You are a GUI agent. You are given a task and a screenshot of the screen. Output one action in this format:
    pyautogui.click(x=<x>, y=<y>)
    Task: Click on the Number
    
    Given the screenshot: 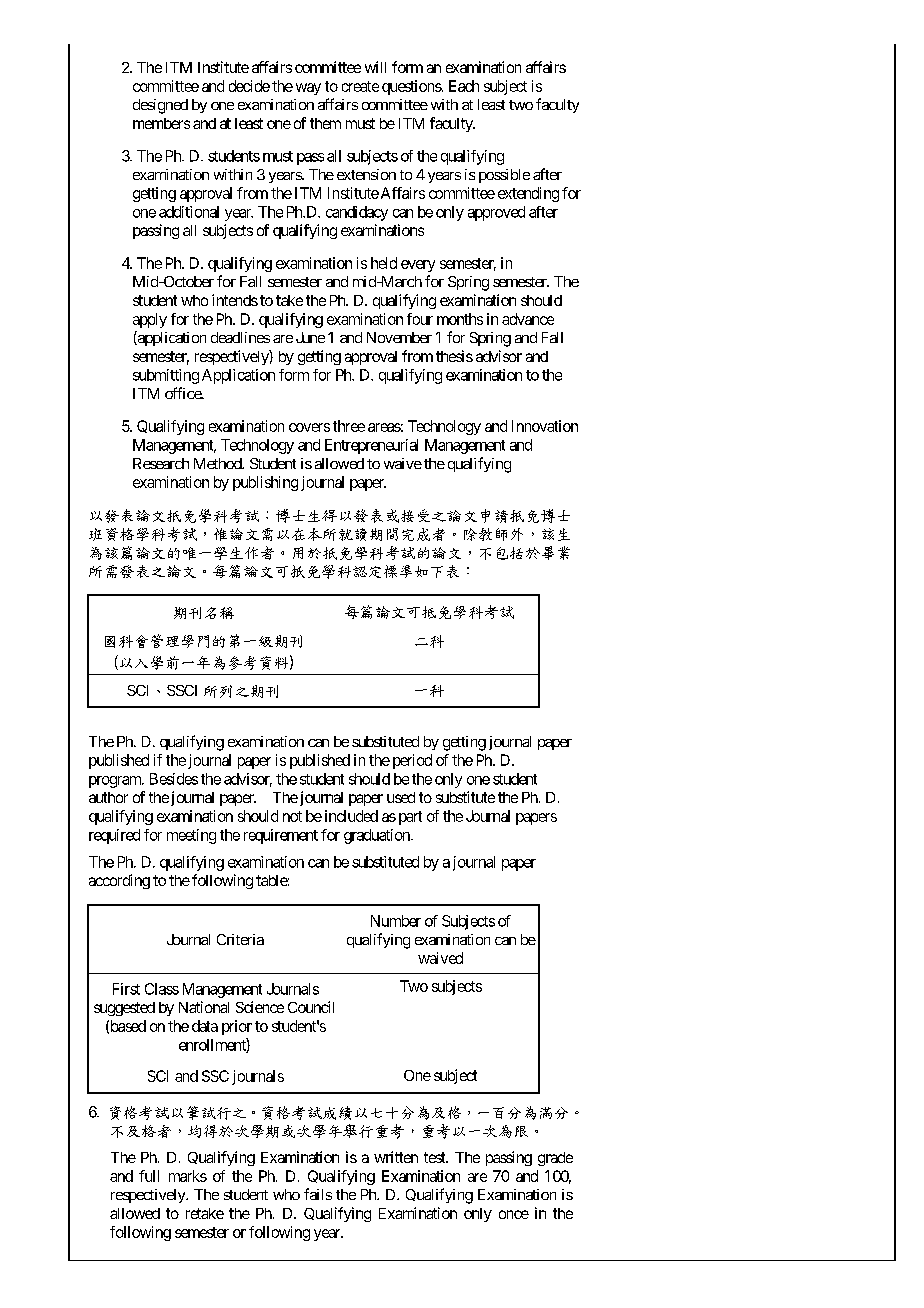 What is the action you would take?
    pyautogui.click(x=396, y=921)
